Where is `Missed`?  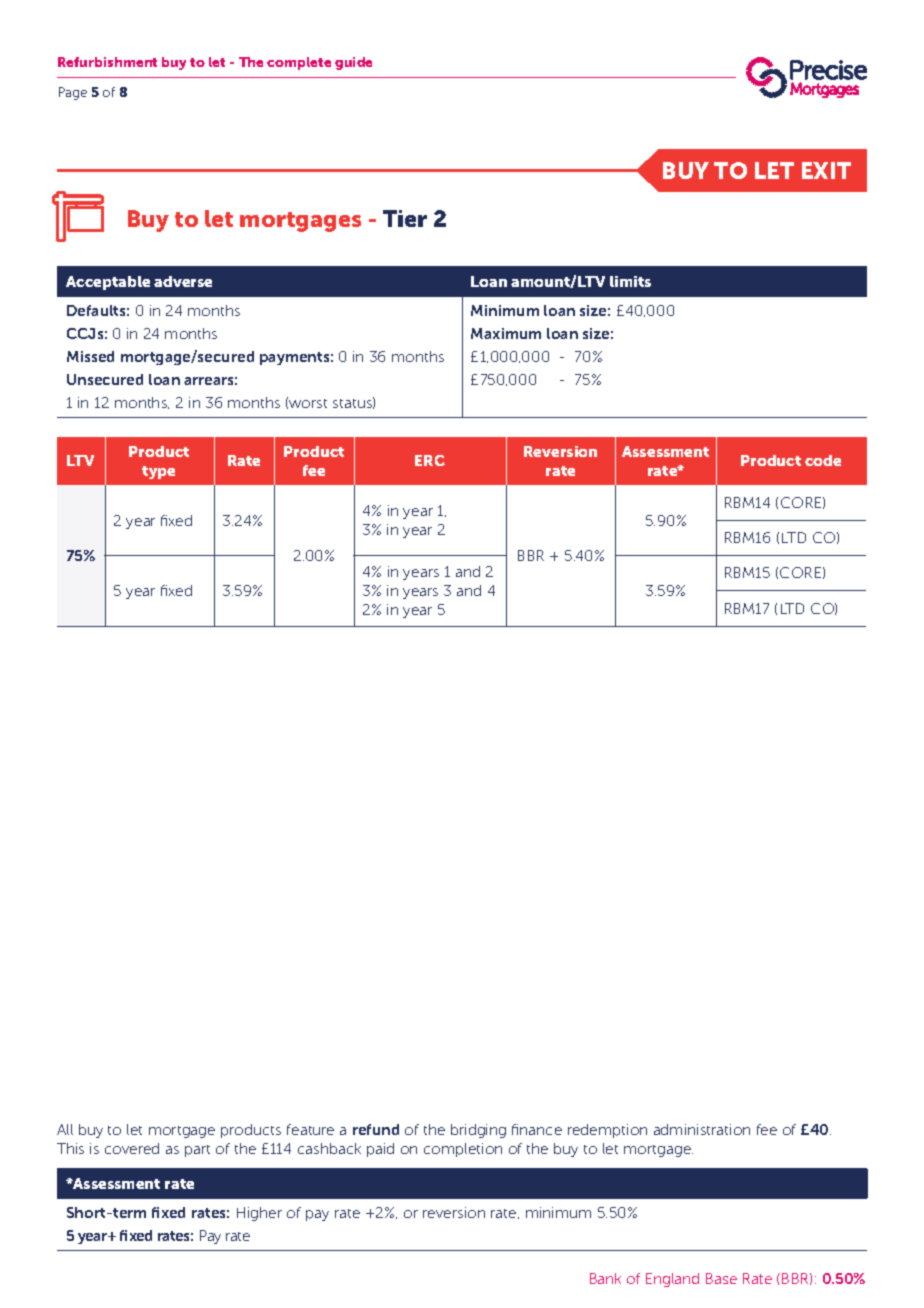
Missed is located at coordinates (90, 356).
